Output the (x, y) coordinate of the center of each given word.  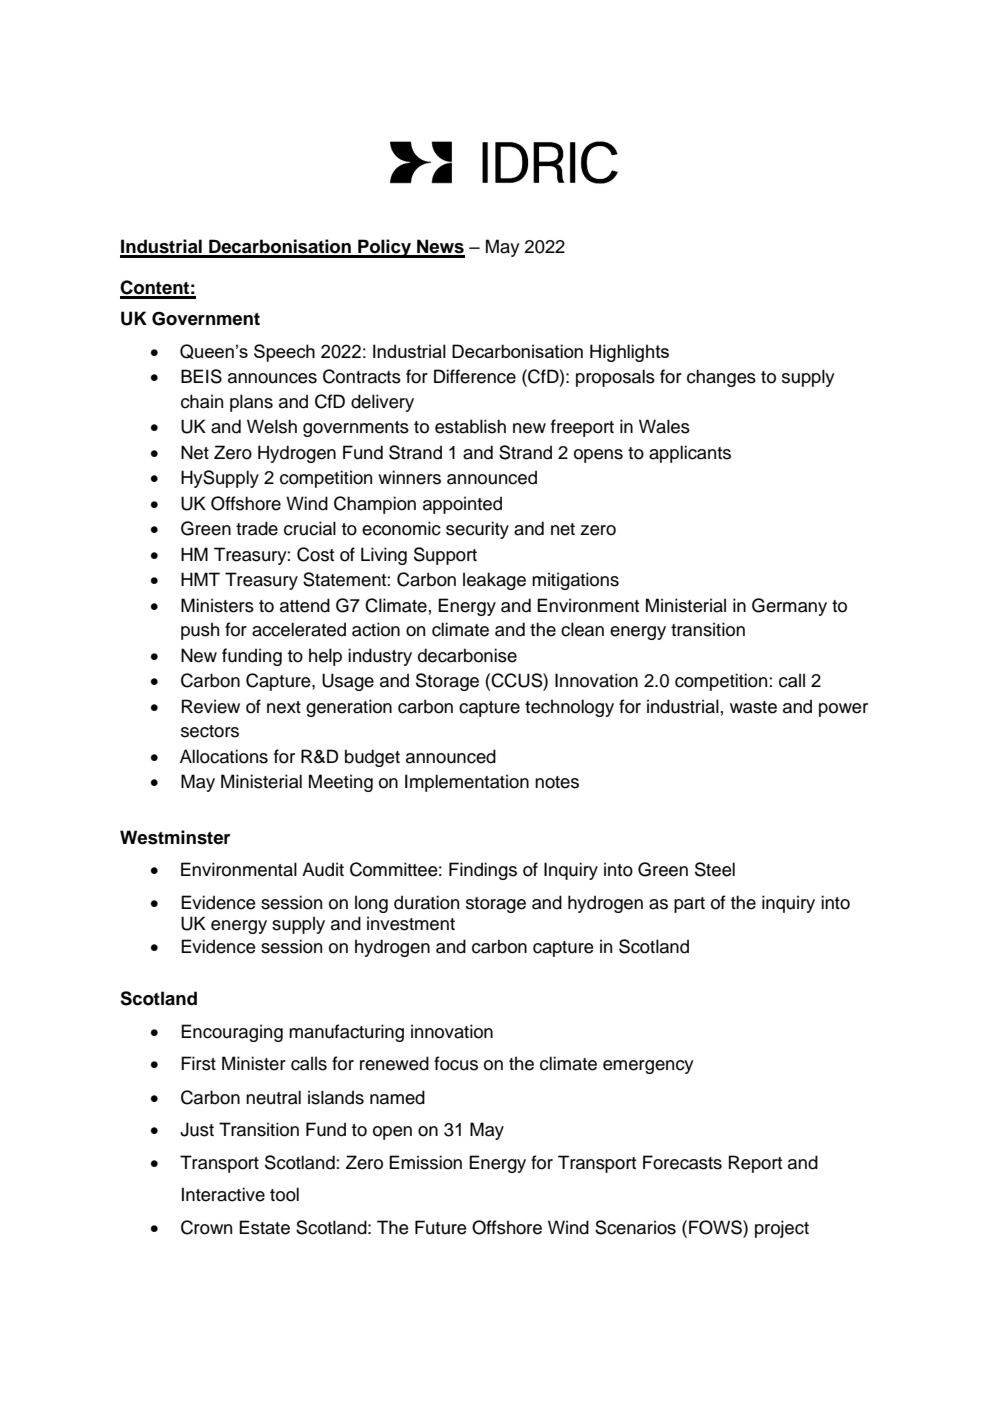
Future (441, 1227)
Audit (323, 869)
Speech (284, 353)
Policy (384, 248)
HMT (200, 579)
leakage (494, 581)
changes (721, 378)
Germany (789, 607)
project (782, 1229)
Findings (483, 871)
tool (284, 1194)
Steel (715, 869)
